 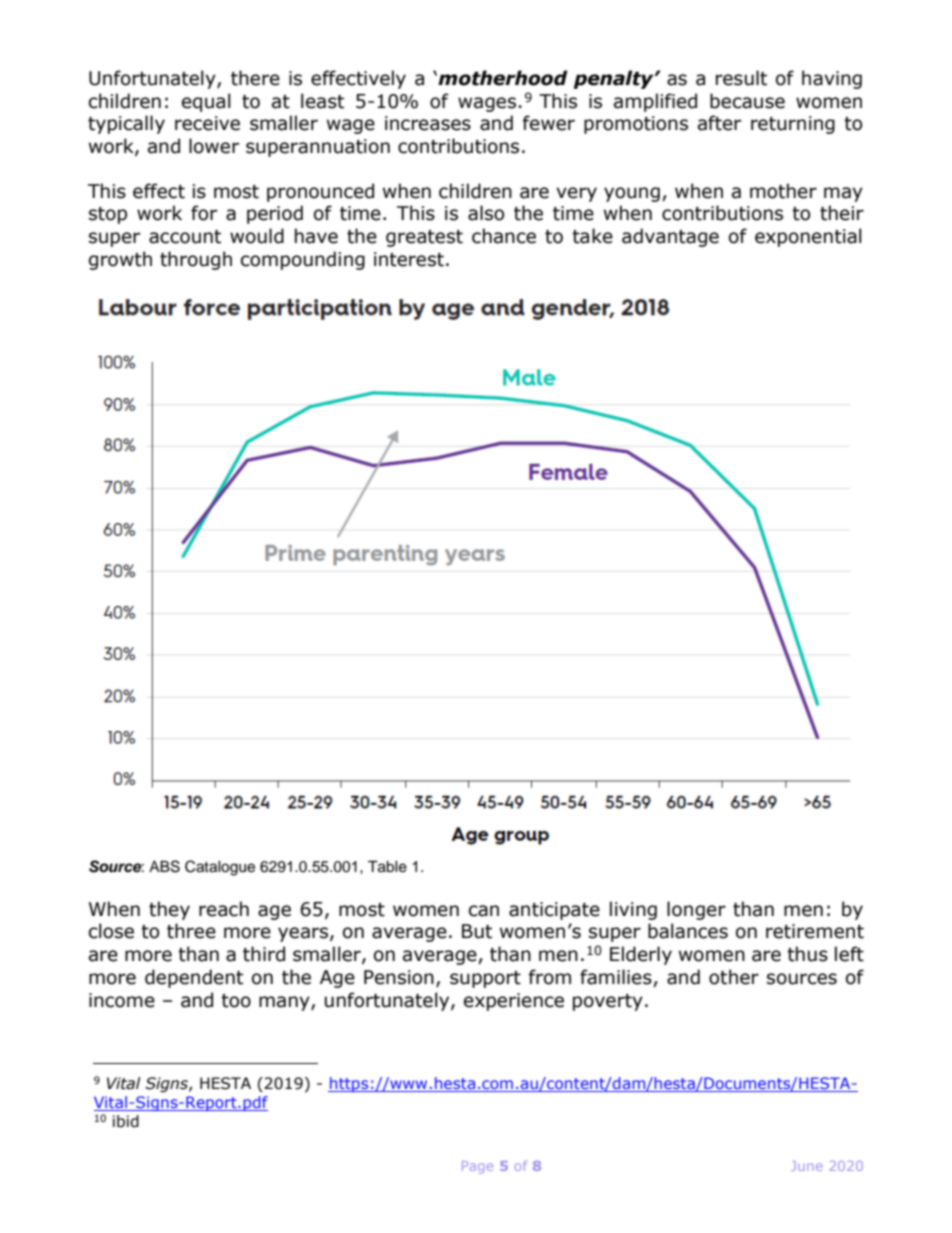 I want to click on equal, so click(x=206, y=102).
